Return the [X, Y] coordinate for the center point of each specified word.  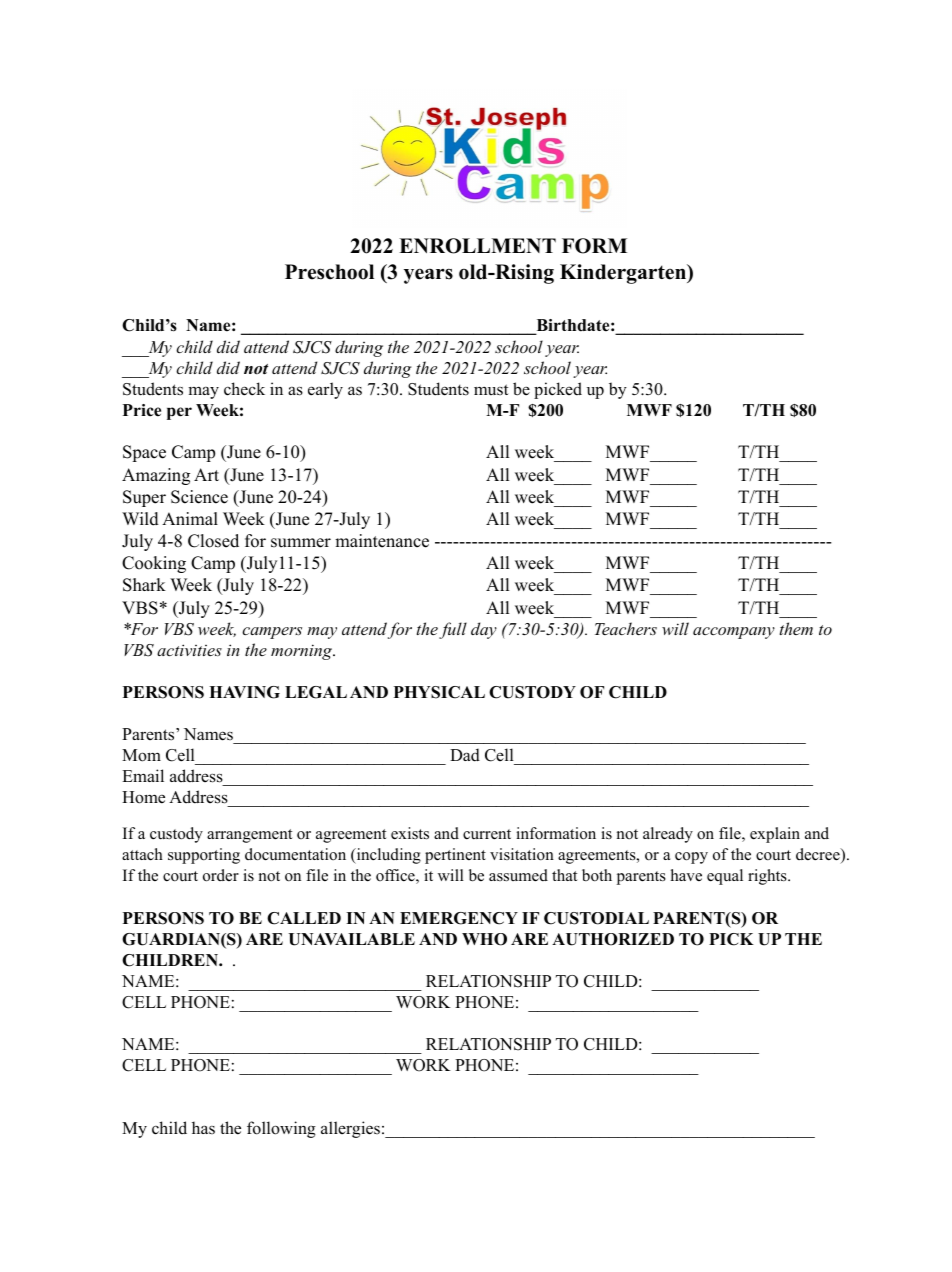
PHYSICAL [439, 692]
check [244, 389]
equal [725, 877]
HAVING [244, 692]
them [796, 628]
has [203, 1127]
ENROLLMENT [477, 246]
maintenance [382, 541]
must [491, 389]
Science [199, 497]
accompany [734, 633]
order [221, 875]
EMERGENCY [459, 918]
